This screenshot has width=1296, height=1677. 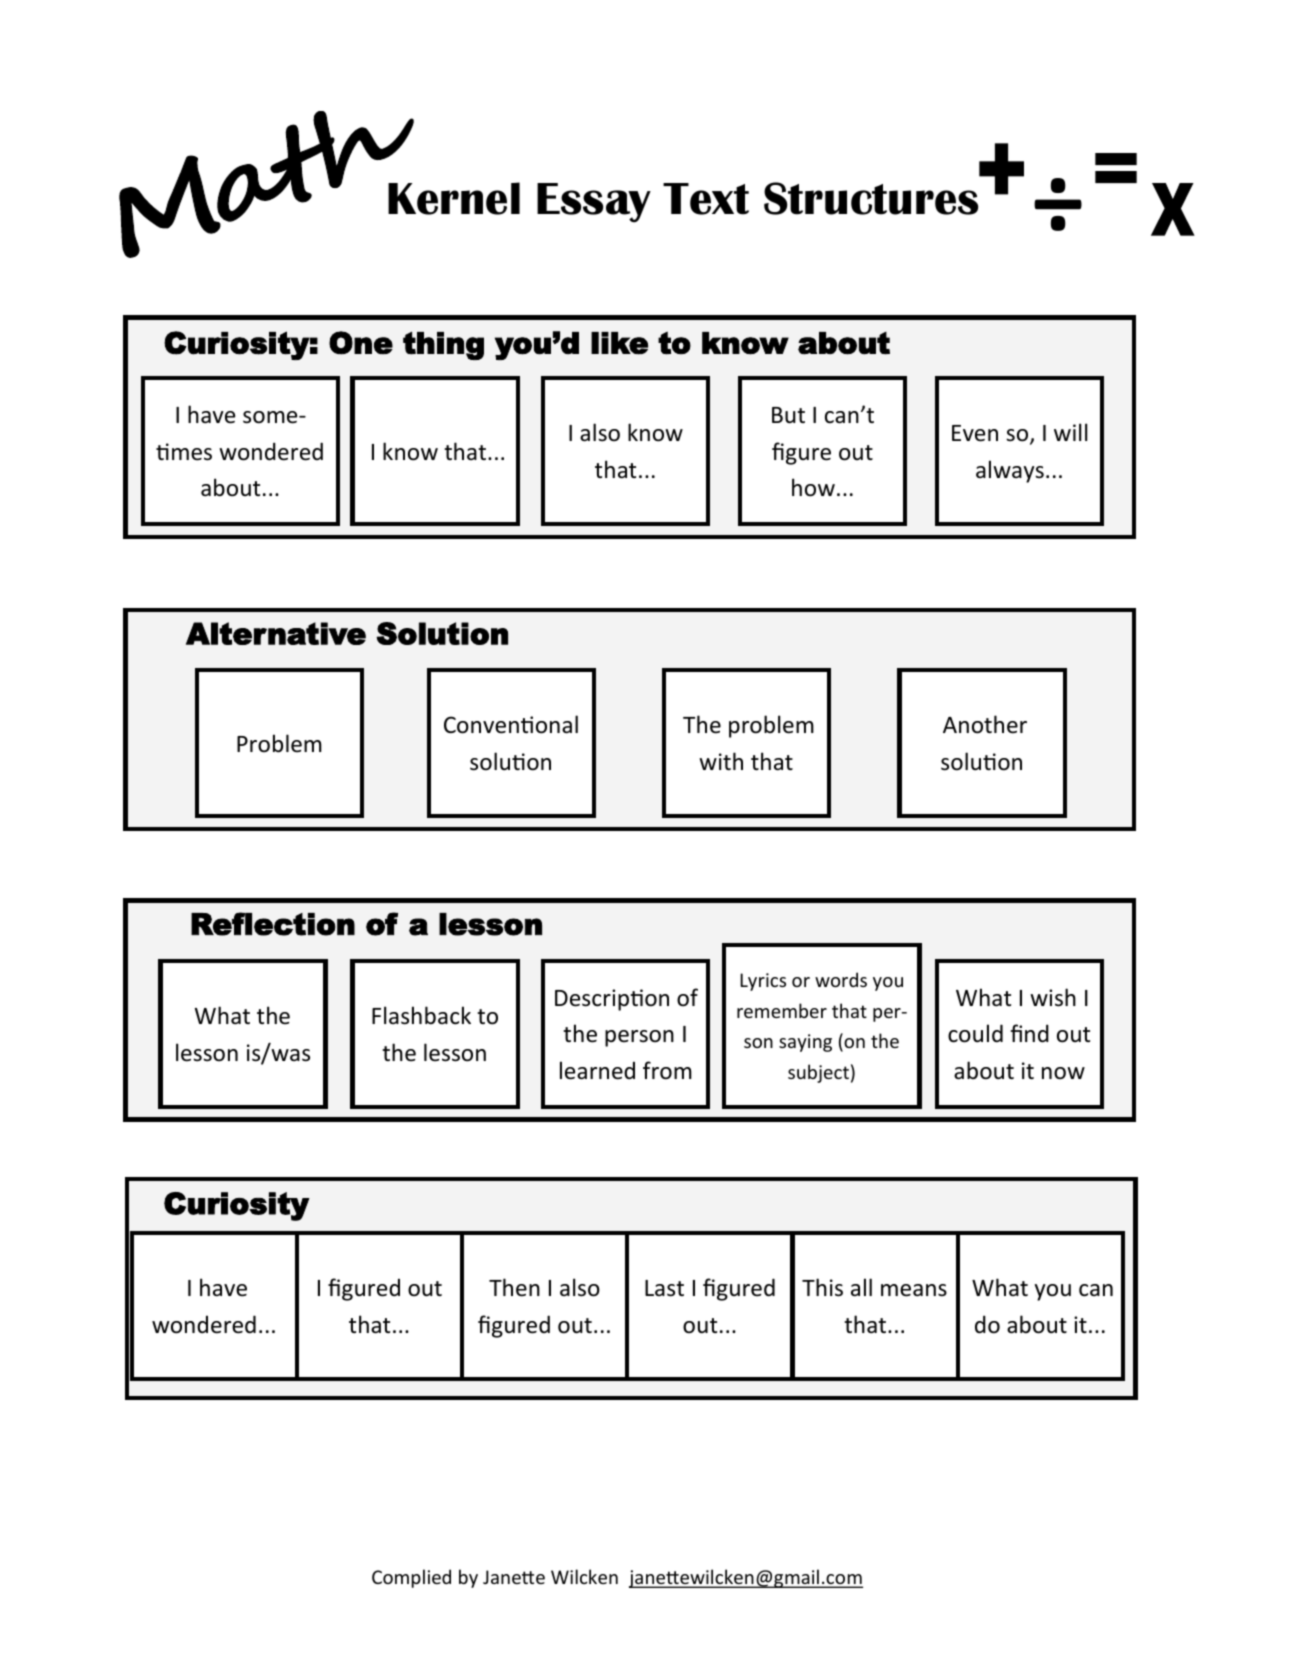 What do you see at coordinates (273, 924) in the screenshot?
I see `Reflection` at bounding box center [273, 924].
